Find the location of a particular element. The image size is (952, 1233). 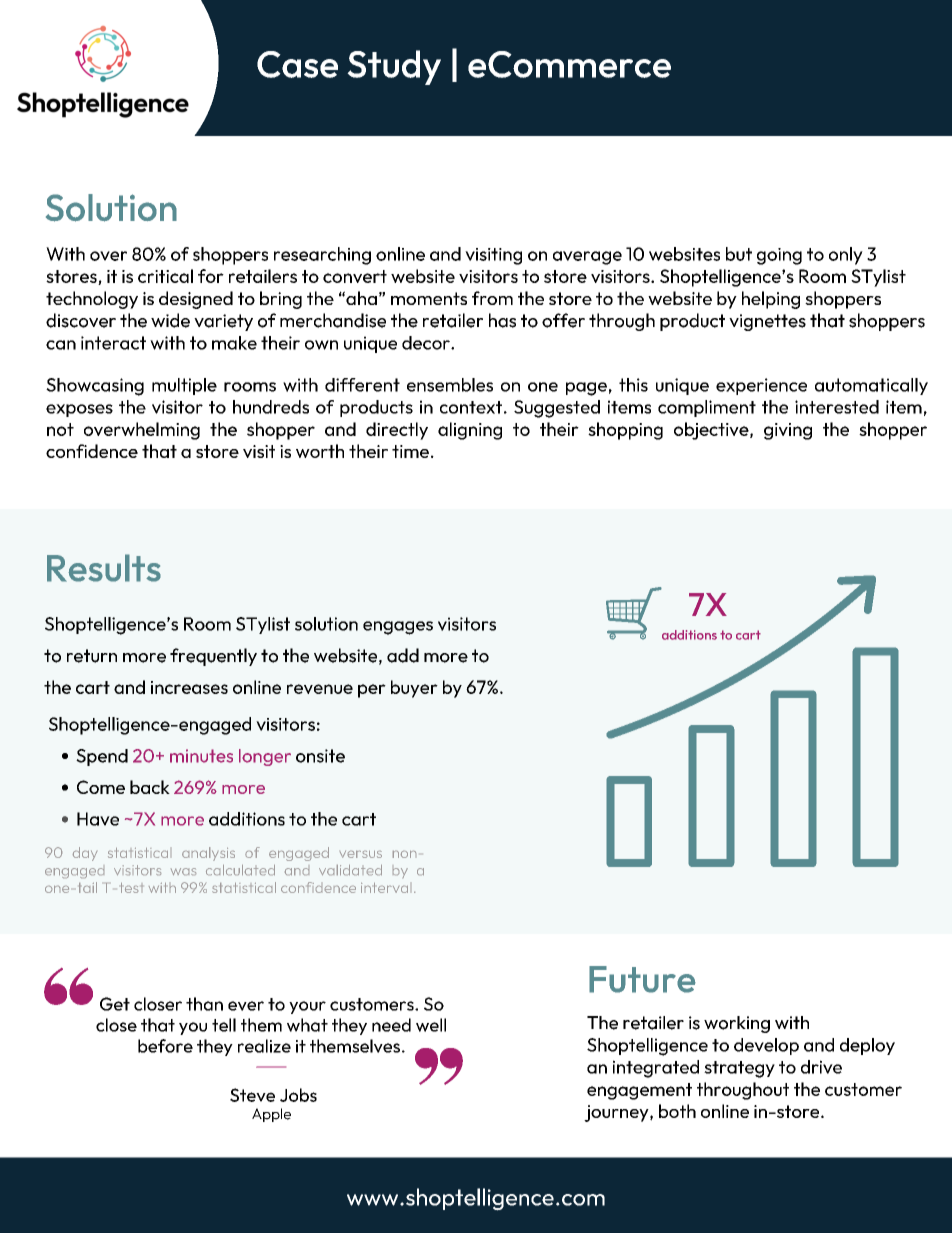

giving is located at coordinates (788, 431).
